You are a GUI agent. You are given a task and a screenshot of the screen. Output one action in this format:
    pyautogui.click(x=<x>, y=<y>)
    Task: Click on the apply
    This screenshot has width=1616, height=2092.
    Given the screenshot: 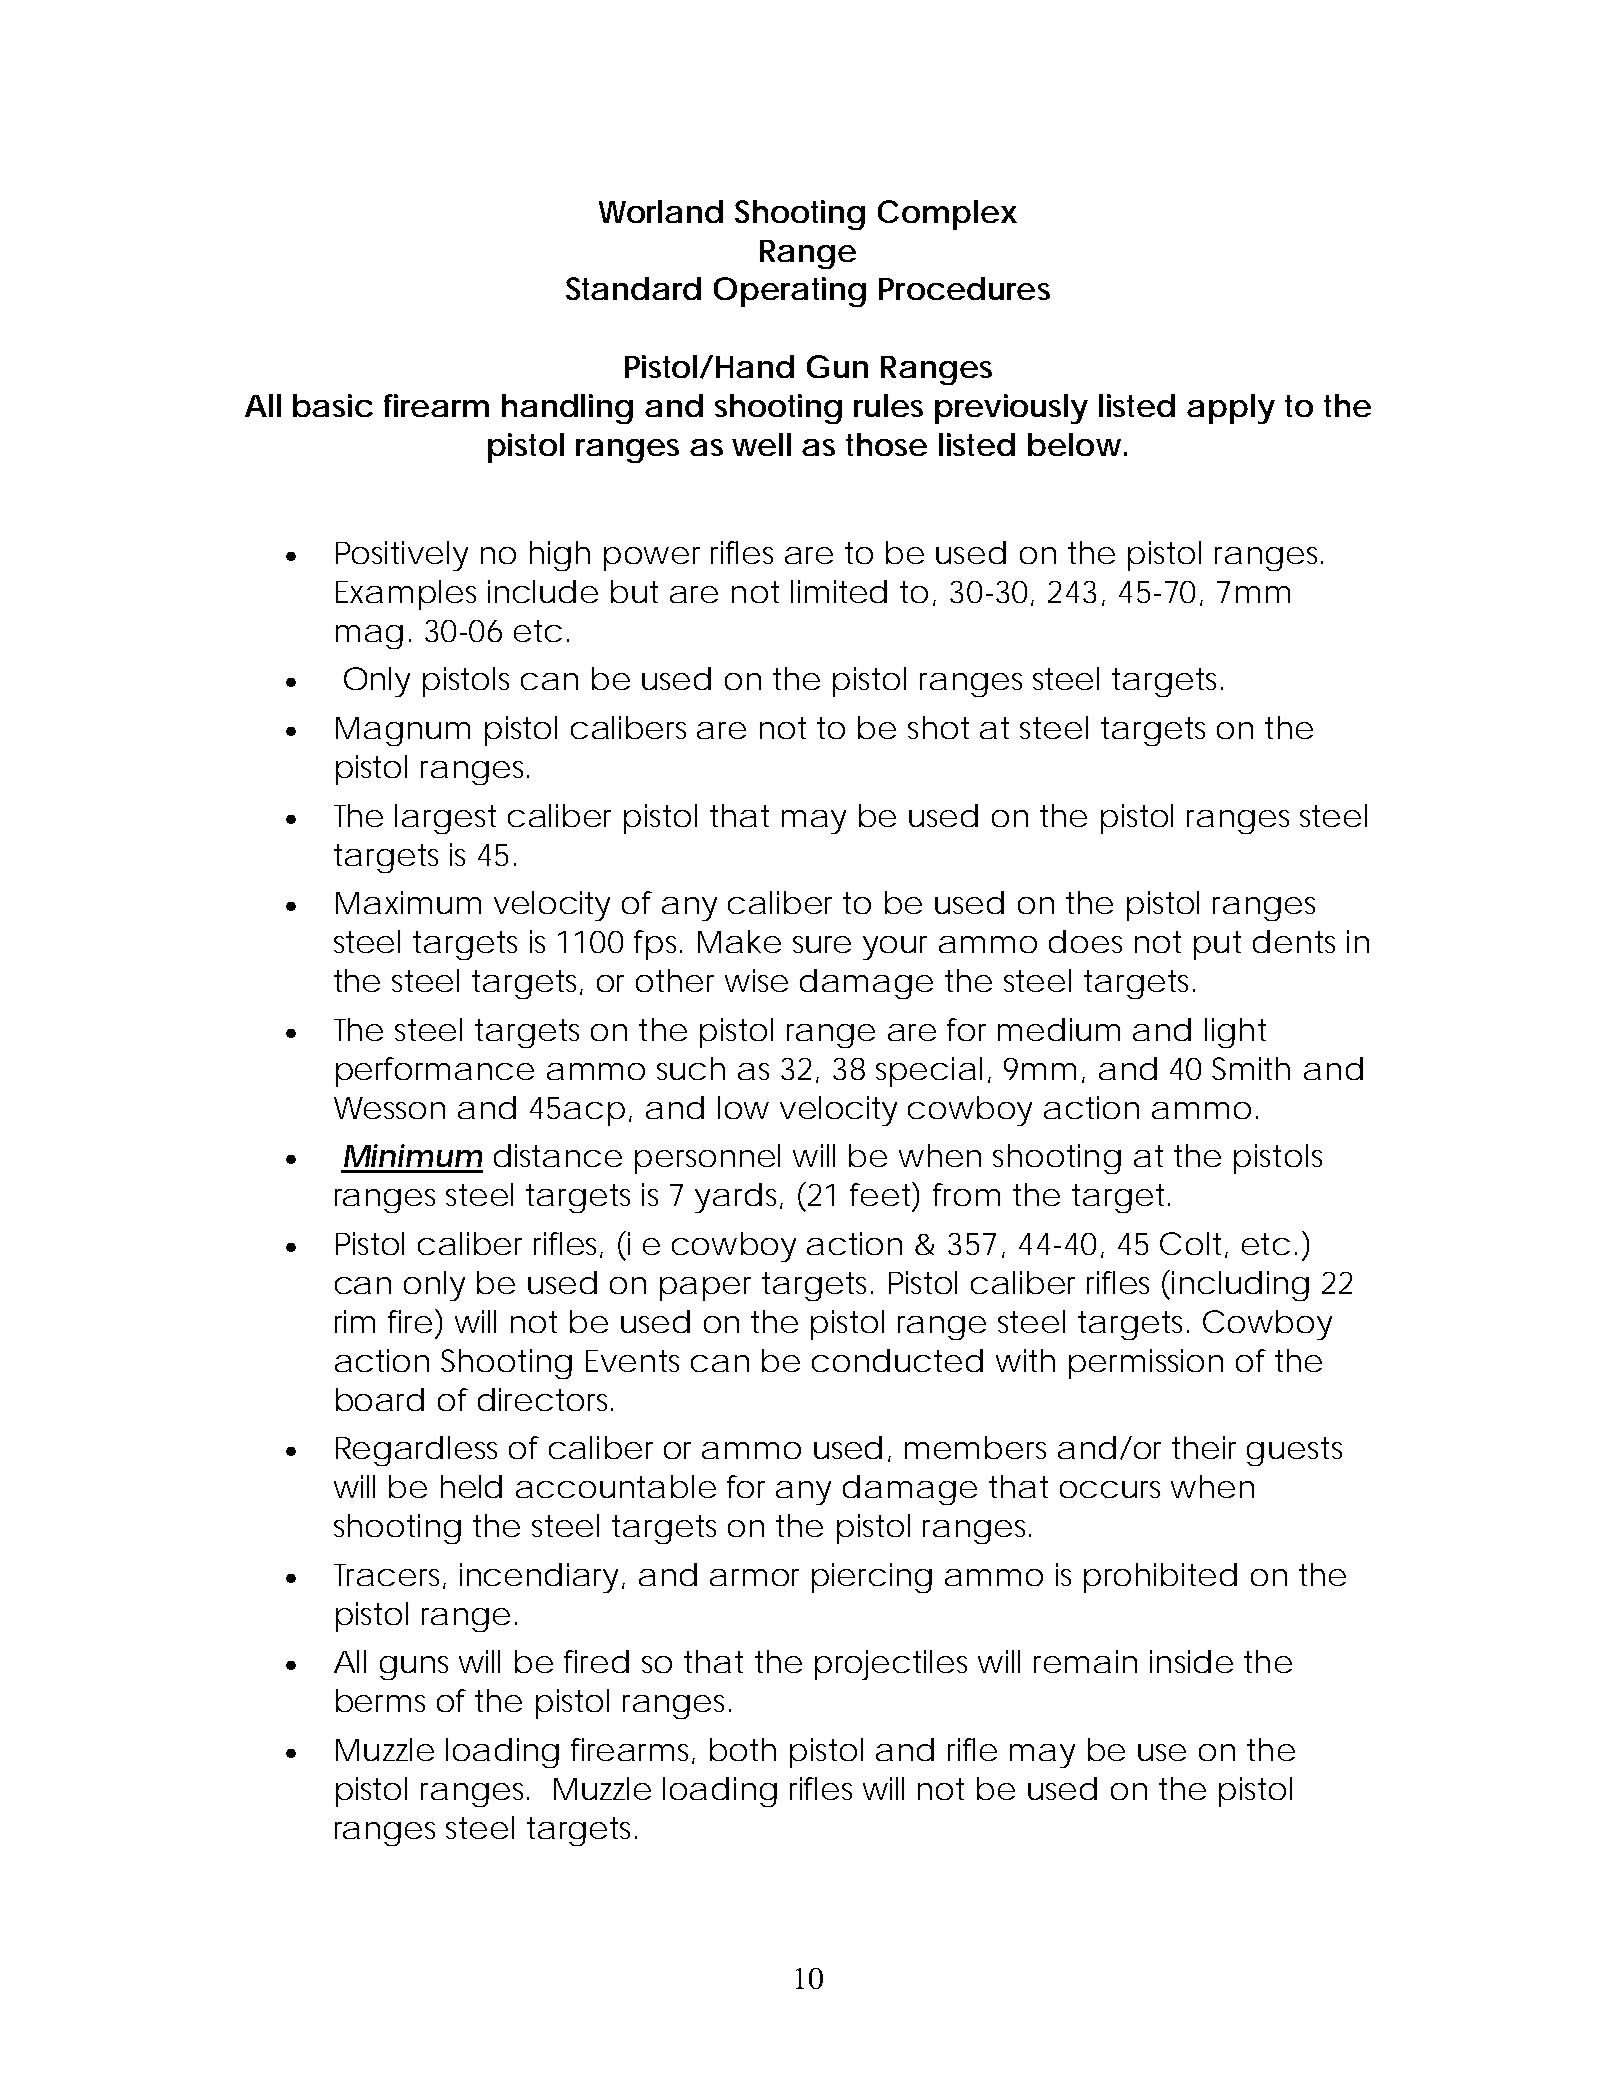 What is the action you would take?
    pyautogui.click(x=1231, y=409)
